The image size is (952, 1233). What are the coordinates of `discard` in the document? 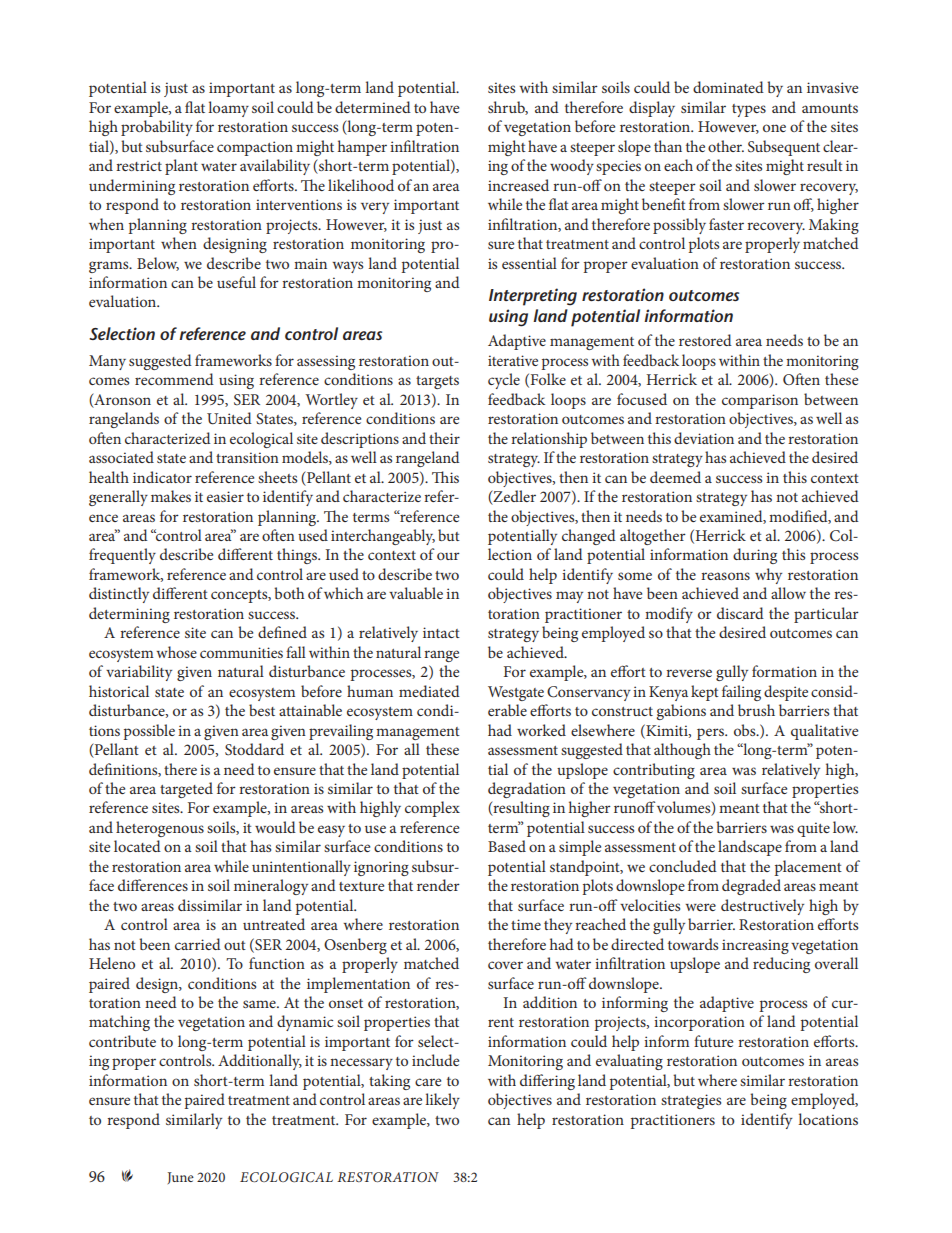 It's located at (740, 613).
